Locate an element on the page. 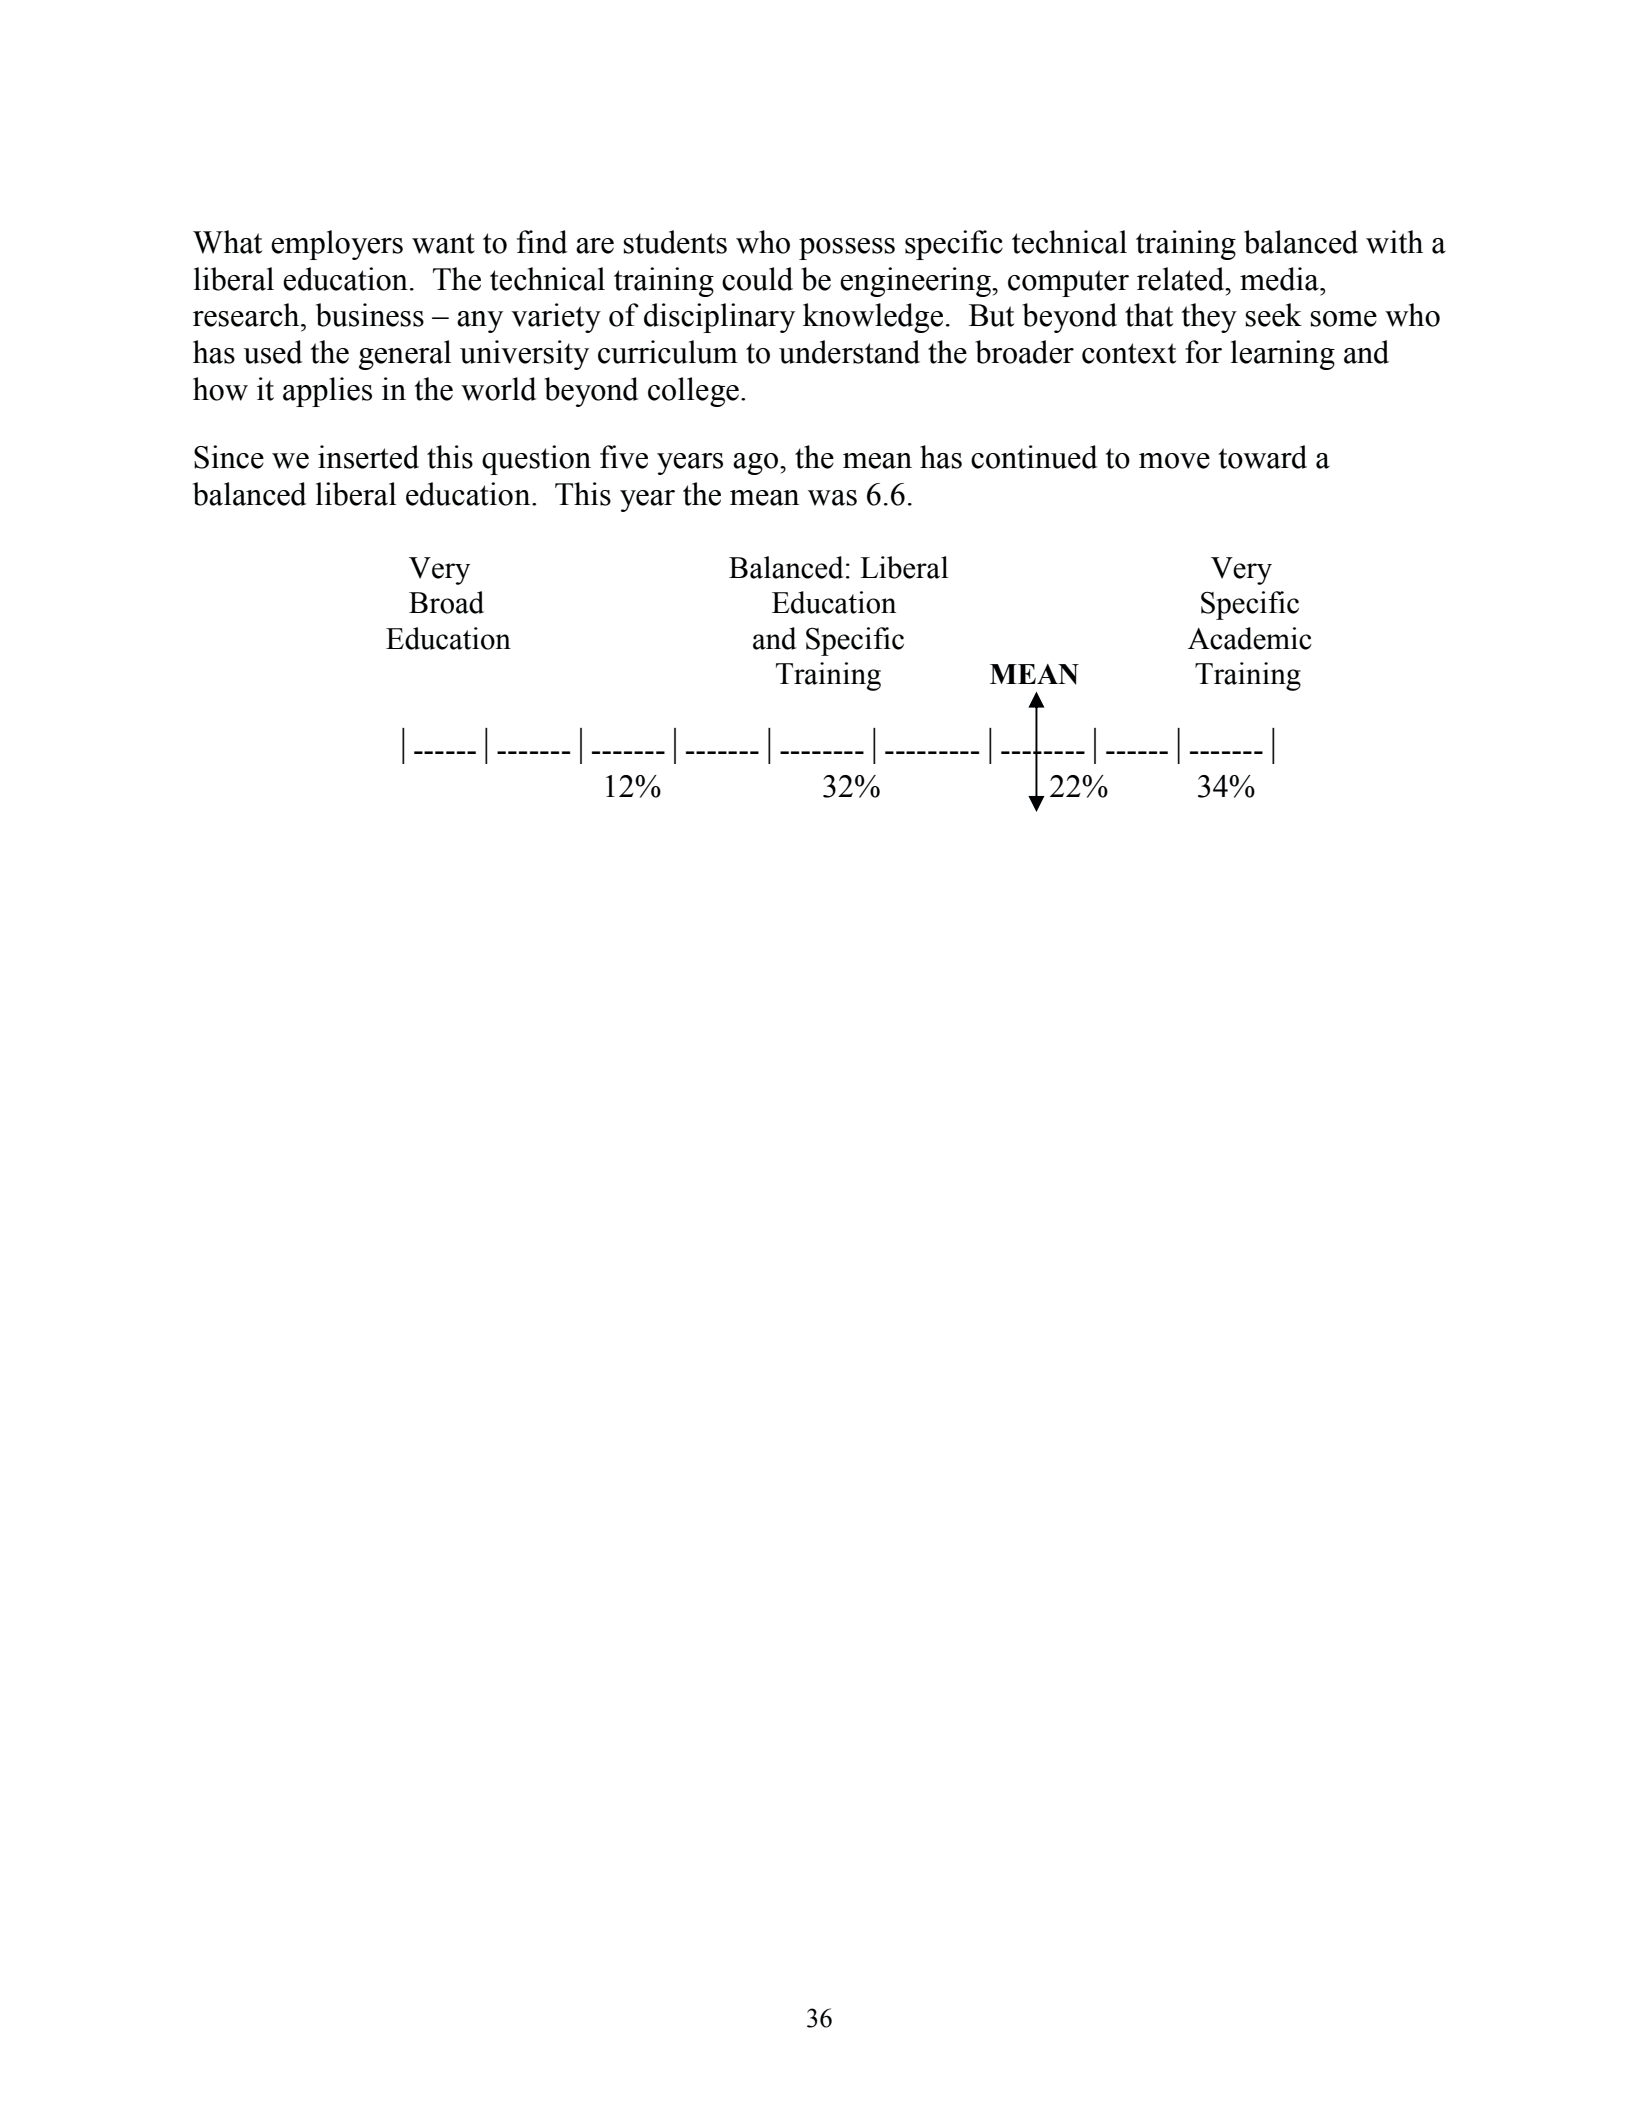 The image size is (1639, 2121). was is located at coordinates (832, 498).
